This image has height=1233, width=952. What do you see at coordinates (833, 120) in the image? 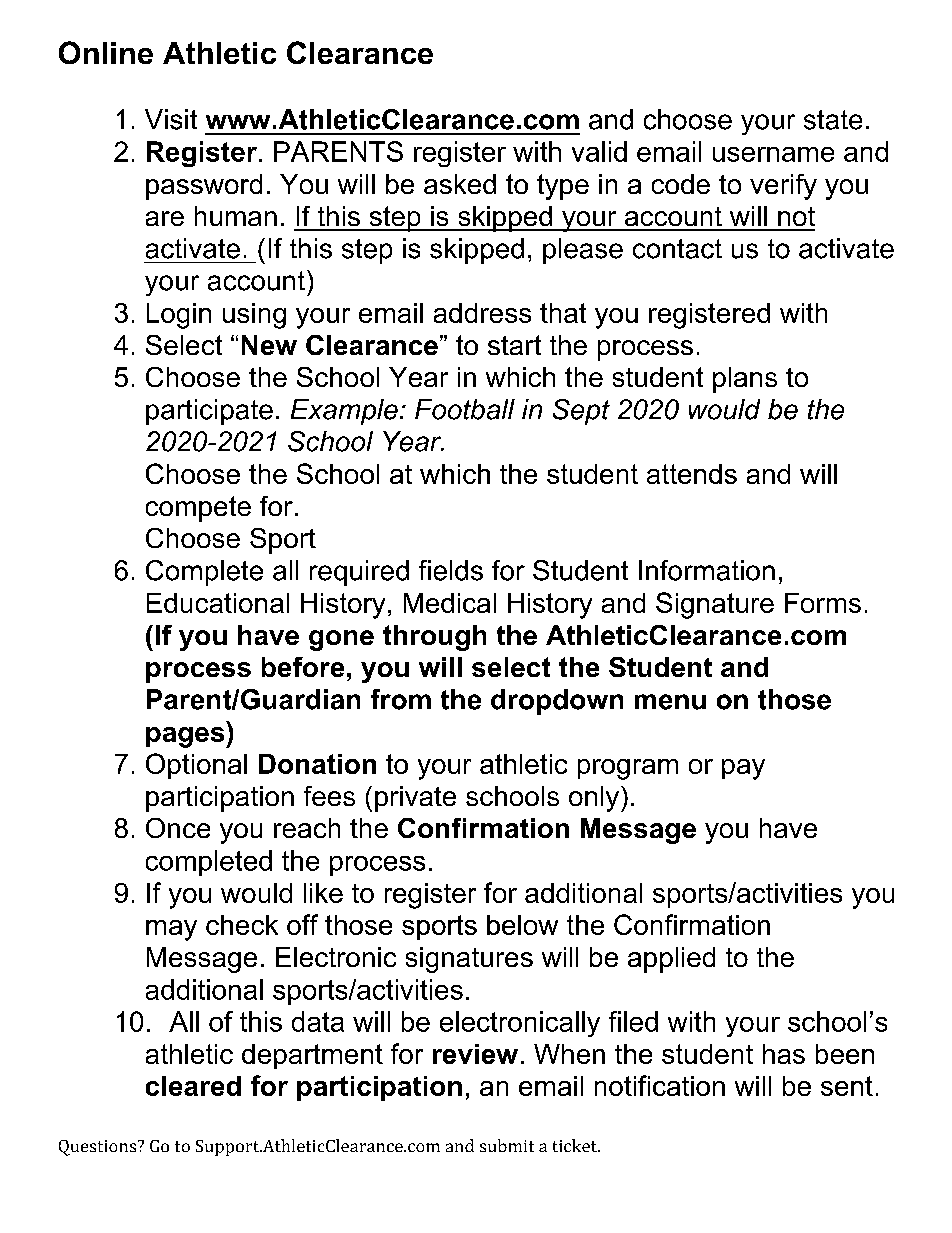
I see `state` at bounding box center [833, 120].
